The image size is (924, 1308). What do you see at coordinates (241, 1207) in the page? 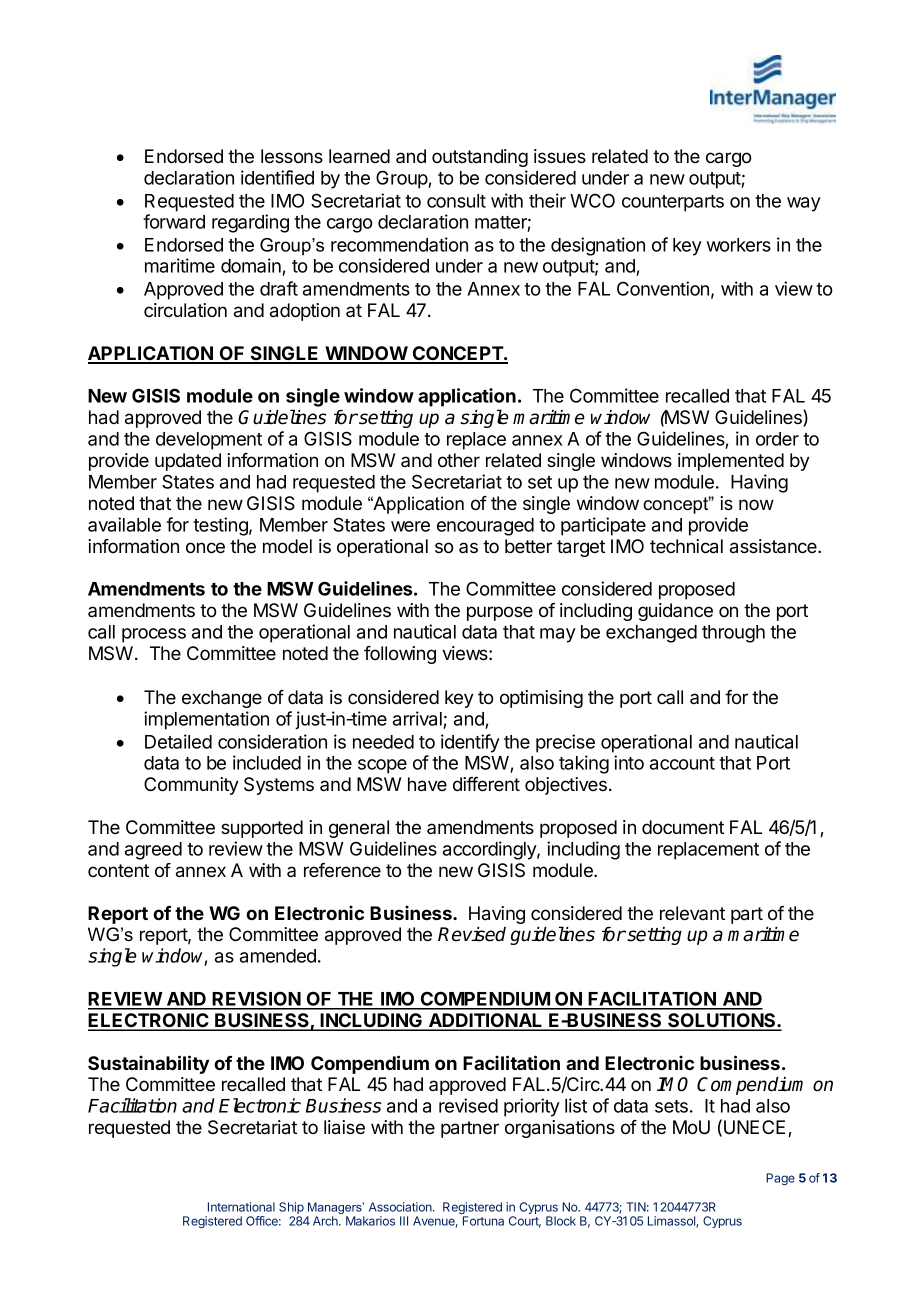
I see `International` at bounding box center [241, 1207].
